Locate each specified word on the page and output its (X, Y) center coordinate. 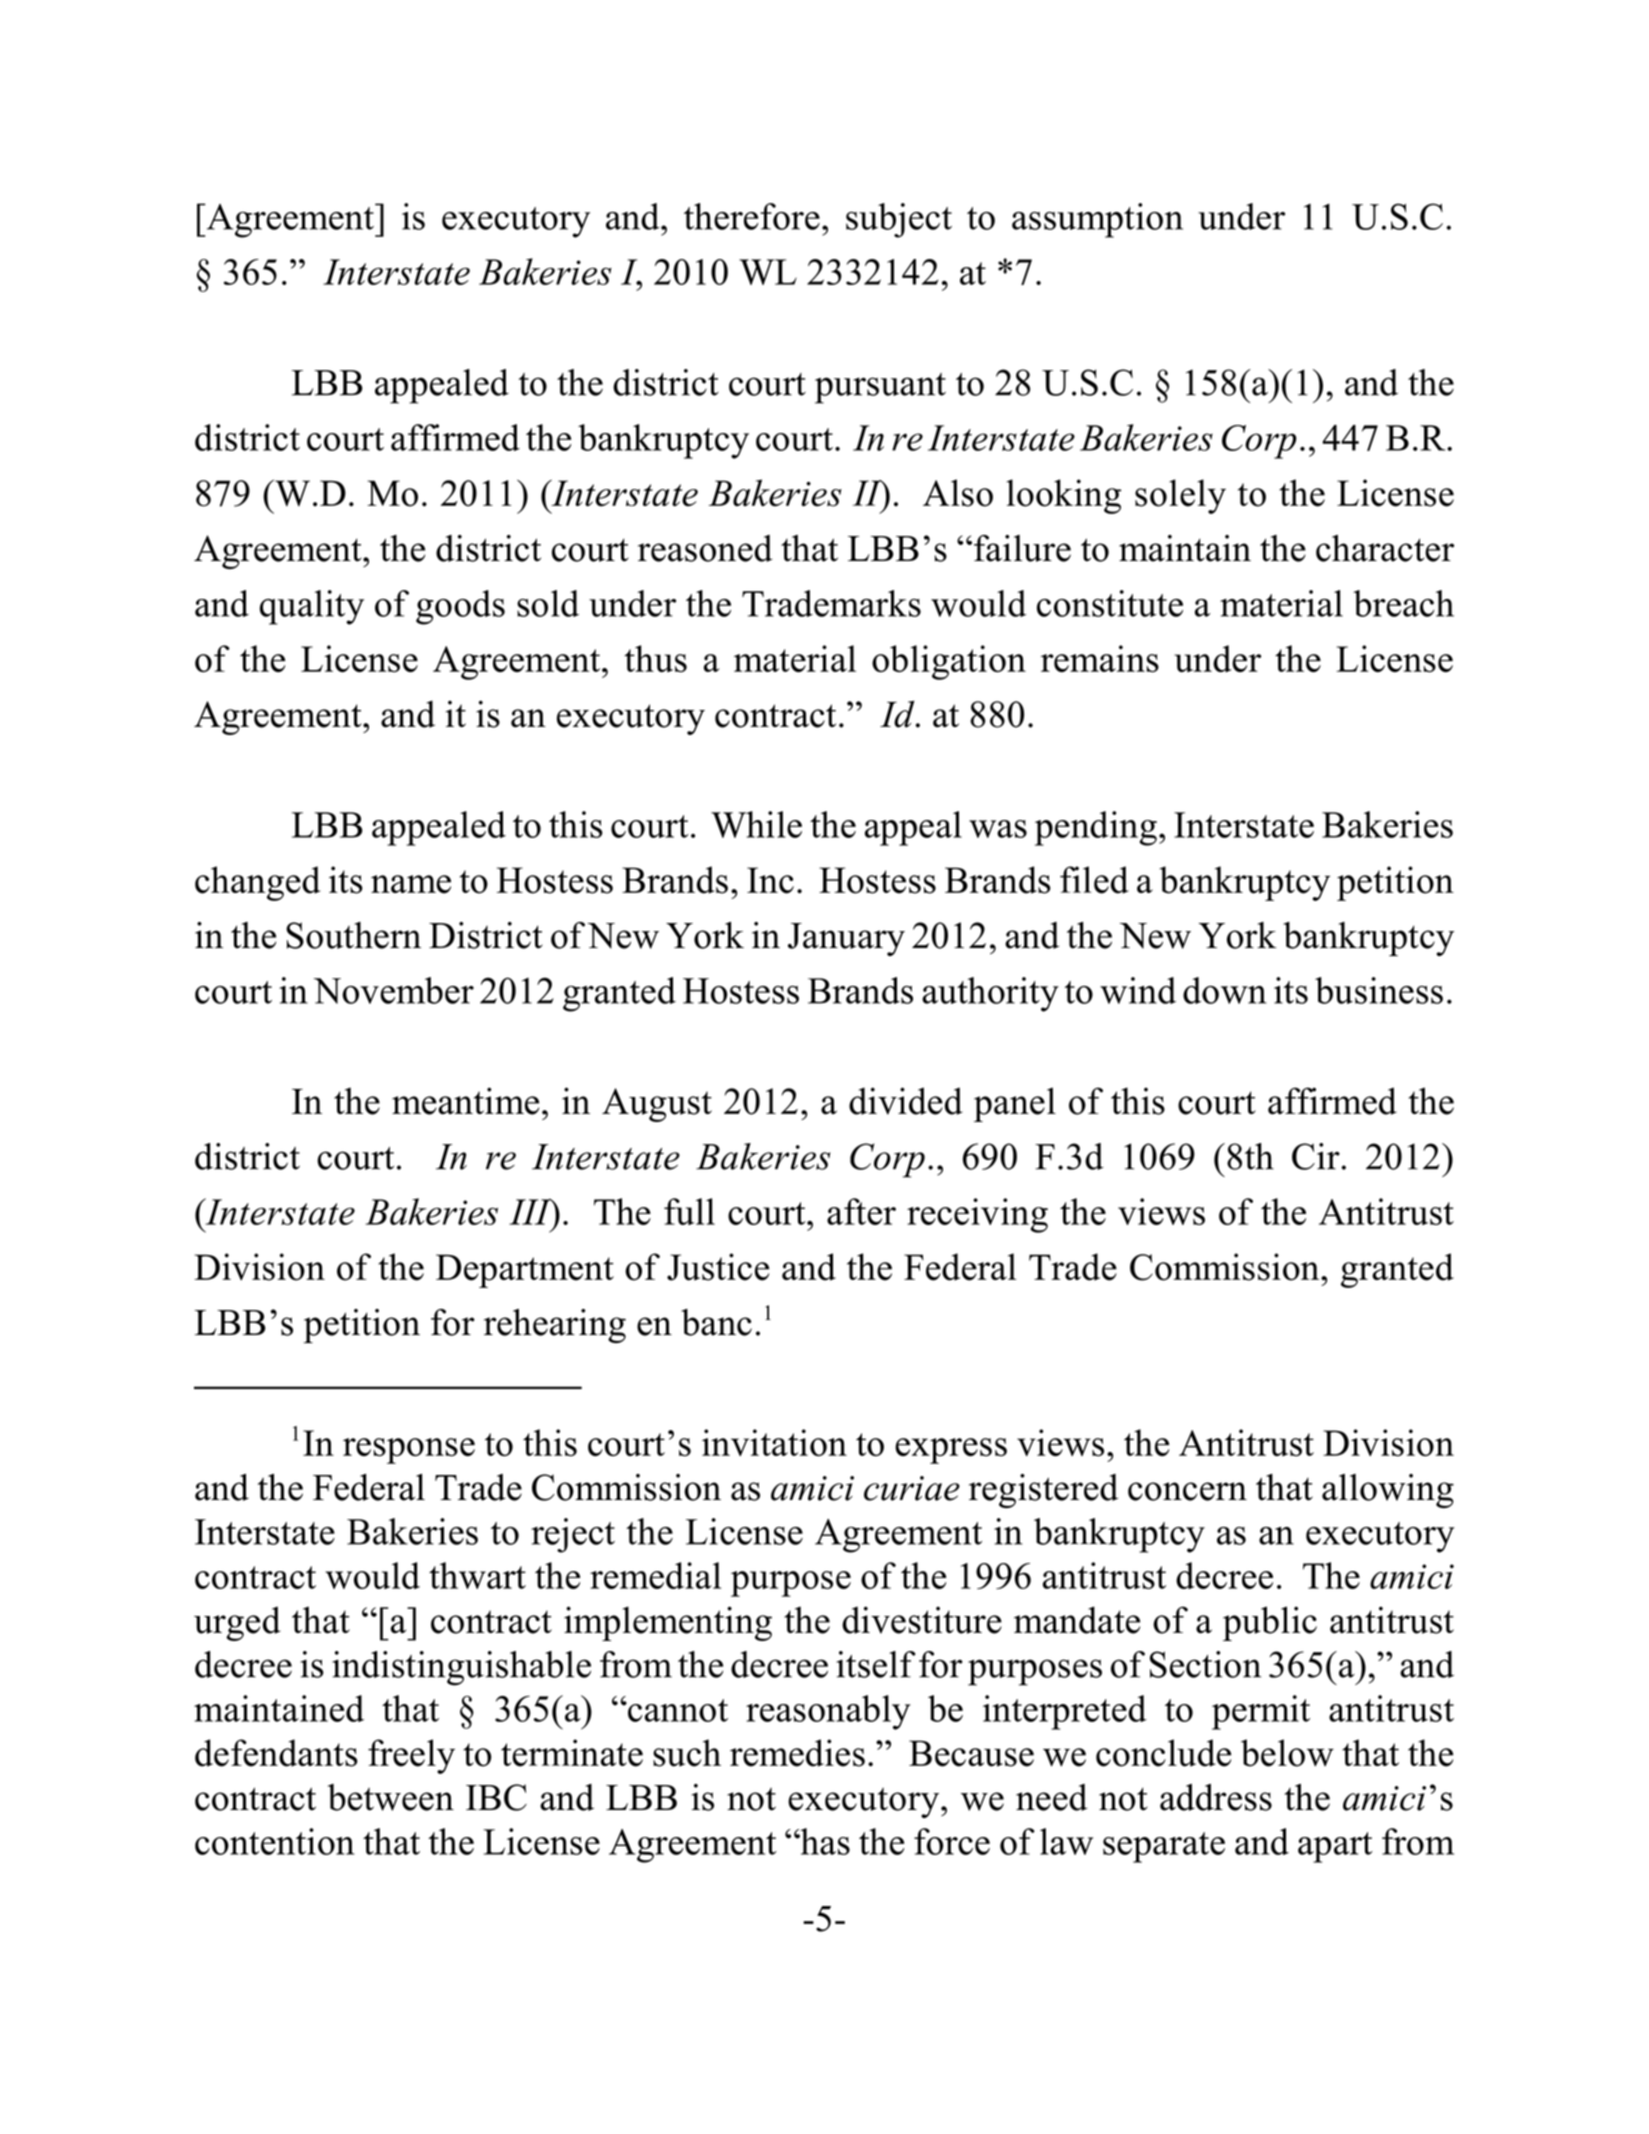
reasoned (705, 548)
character (1385, 548)
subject (899, 220)
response (409, 1451)
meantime (465, 1101)
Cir (1317, 1156)
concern (1187, 1491)
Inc (770, 880)
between (391, 1797)
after (861, 1211)
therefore (752, 216)
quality (312, 607)
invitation (774, 1442)
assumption (1097, 220)
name (411, 884)
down (1225, 990)
